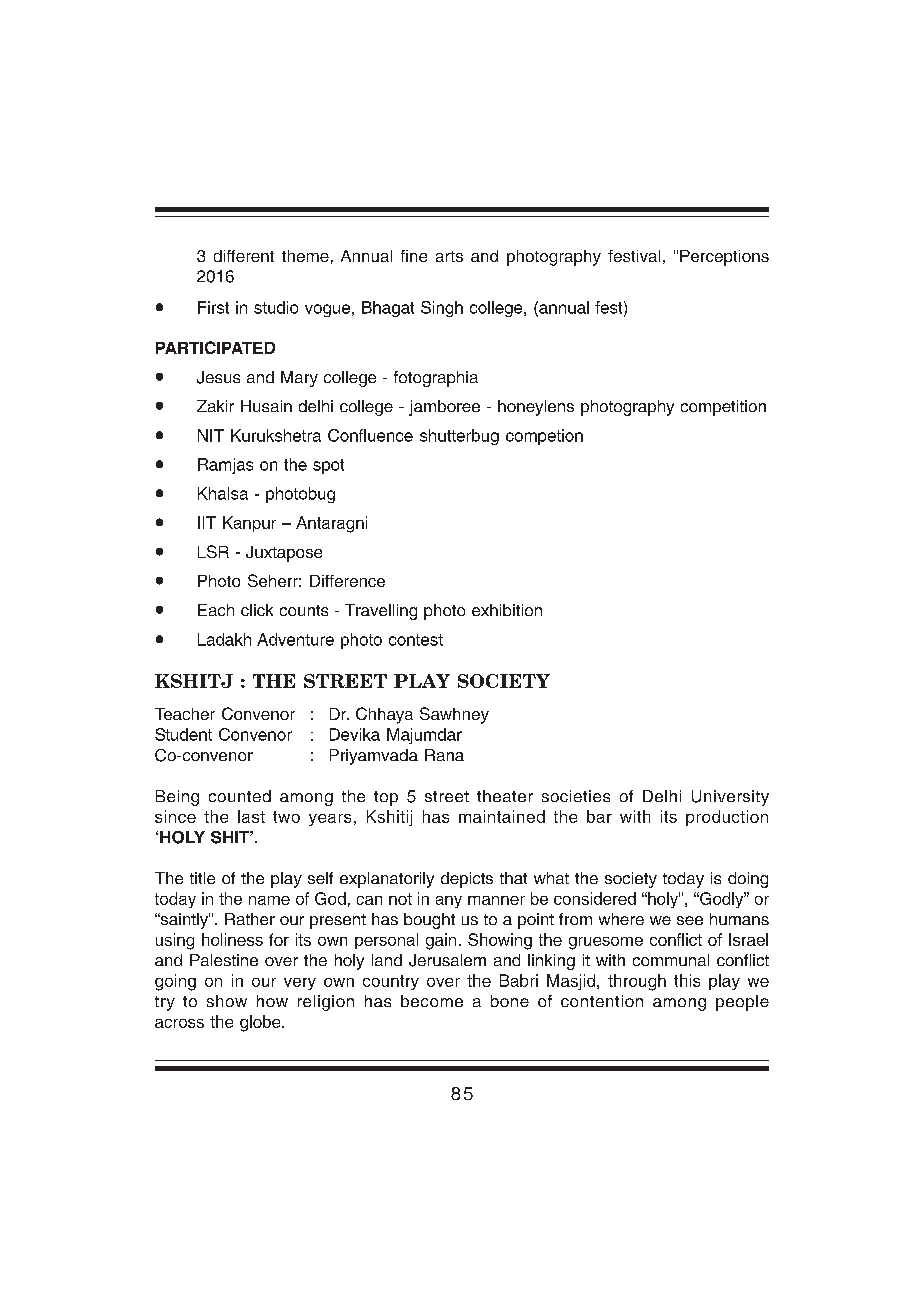 The height and width of the screenshot is (1308, 924). Describe the element at coordinates (449, 256) in the screenshot. I see `arts` at that location.
